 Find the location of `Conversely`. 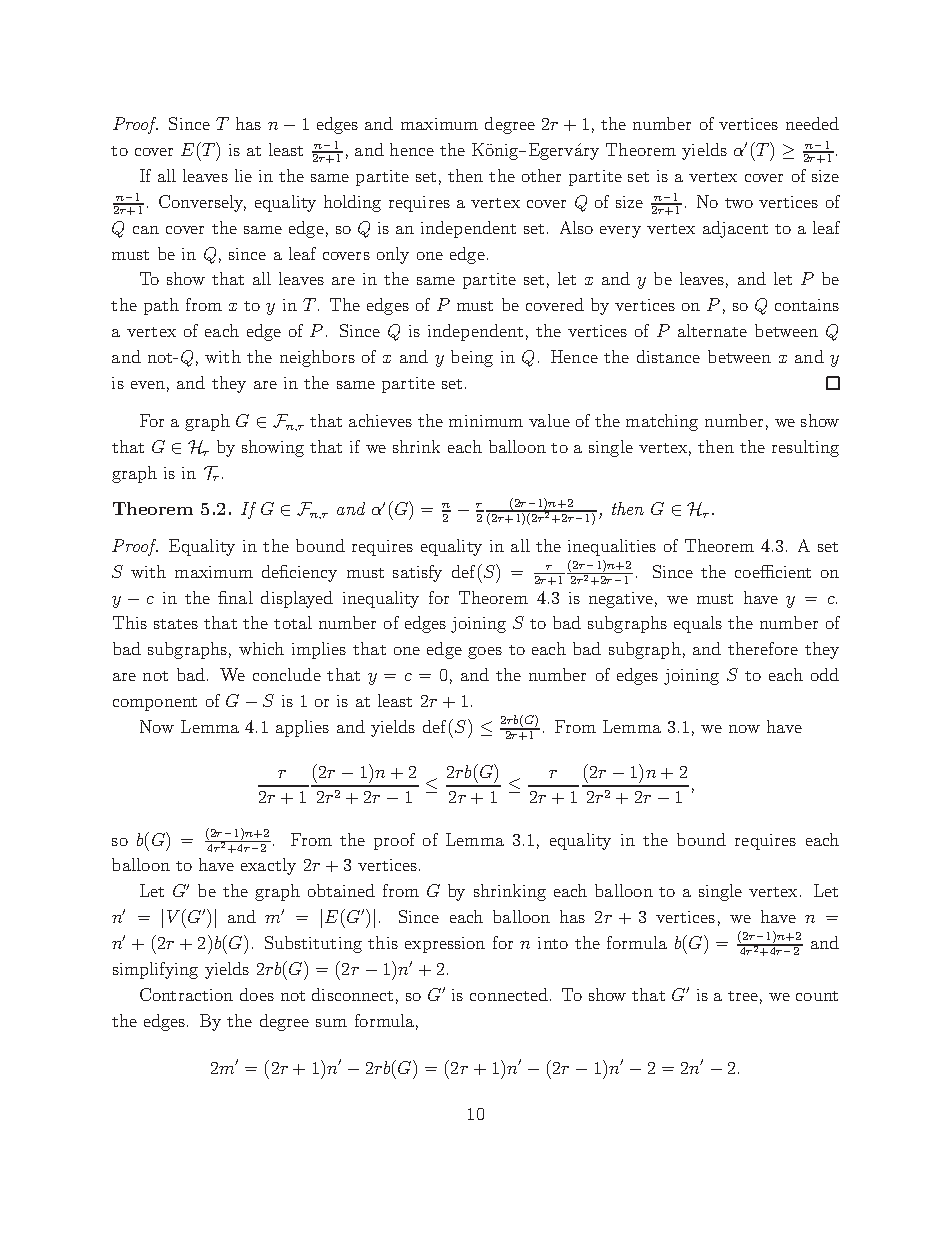

Conversely is located at coordinates (202, 203).
